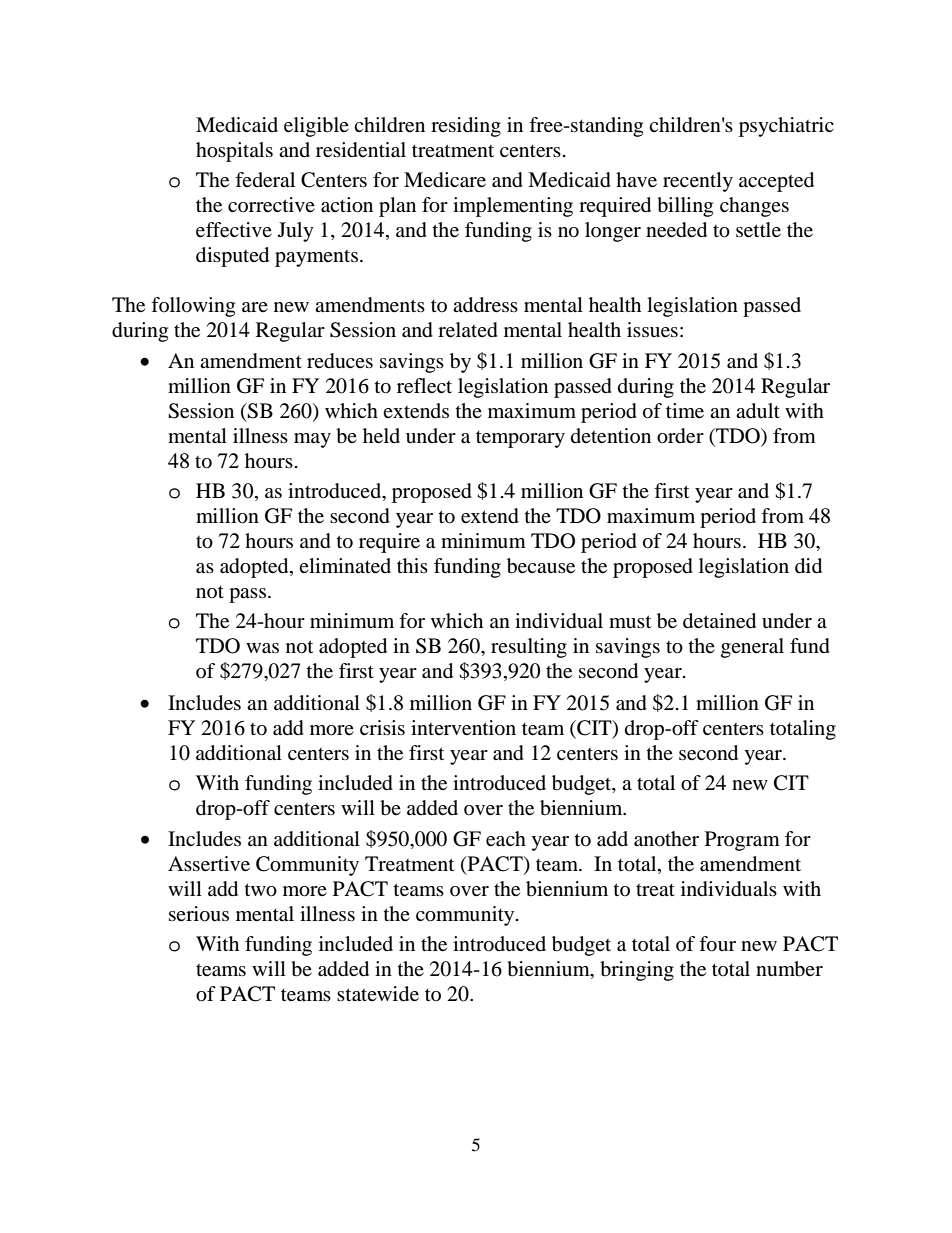 The width and height of the screenshot is (952, 1233). Describe the element at coordinates (758, 411) in the screenshot. I see `adult` at that location.
